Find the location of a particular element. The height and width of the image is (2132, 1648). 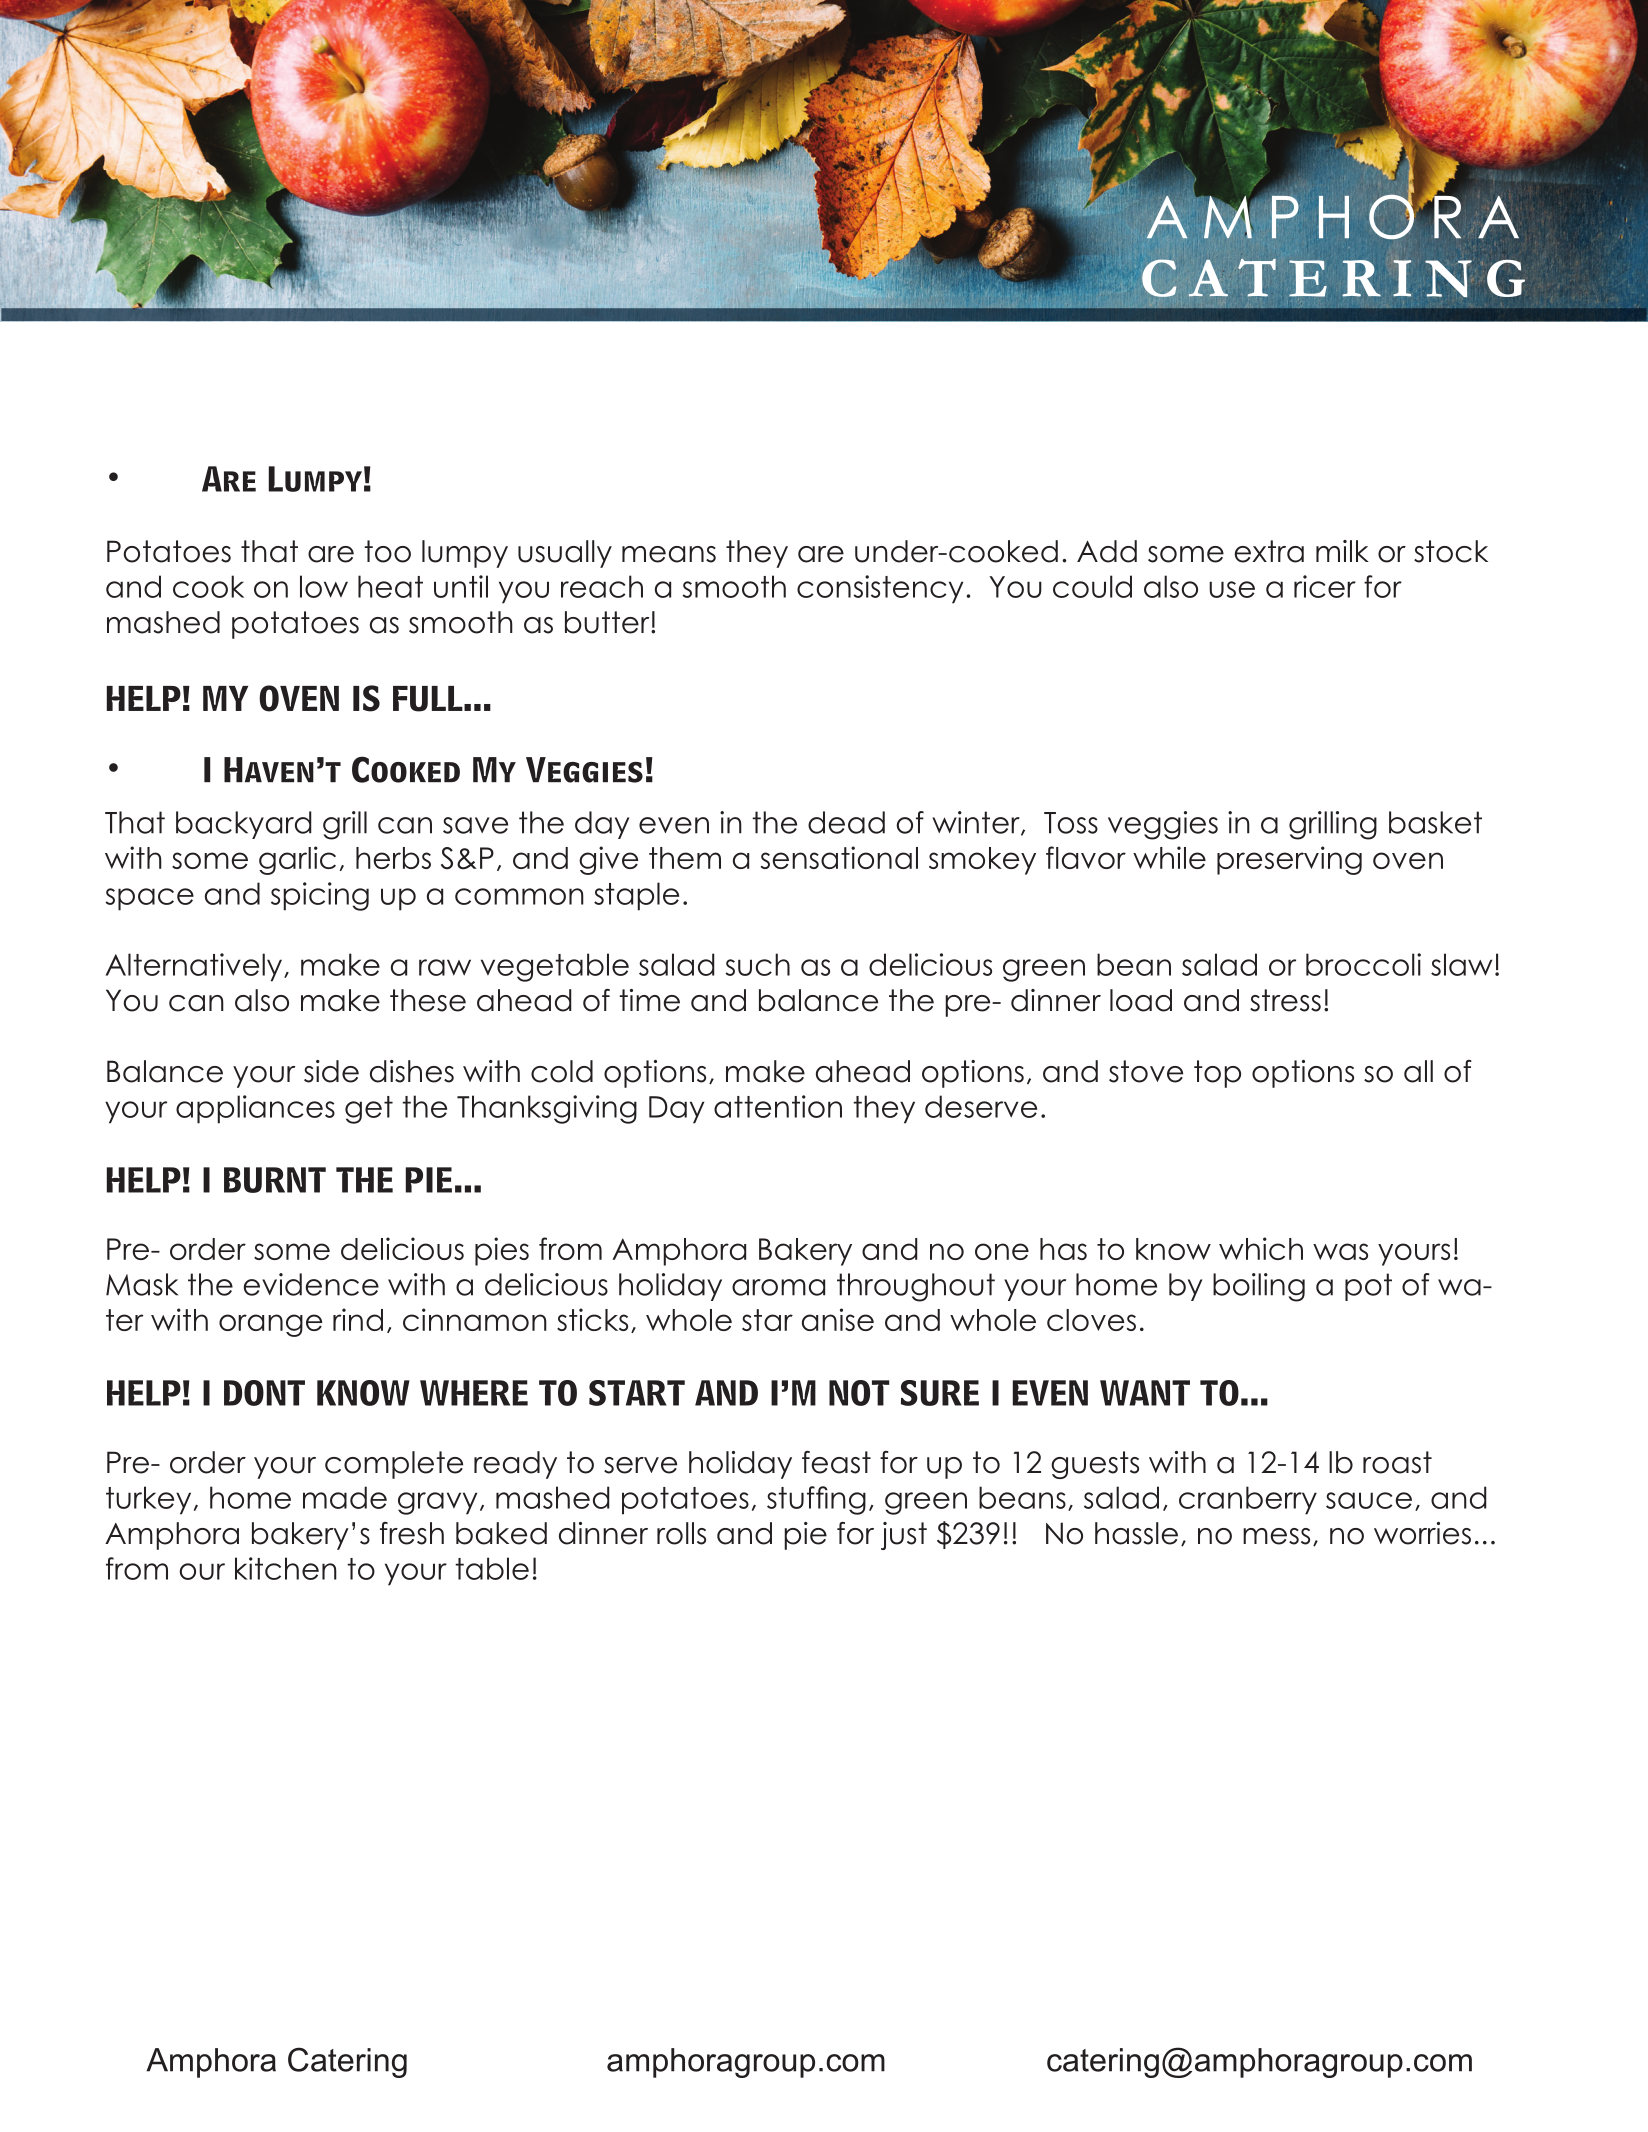

dead is located at coordinates (846, 822).
